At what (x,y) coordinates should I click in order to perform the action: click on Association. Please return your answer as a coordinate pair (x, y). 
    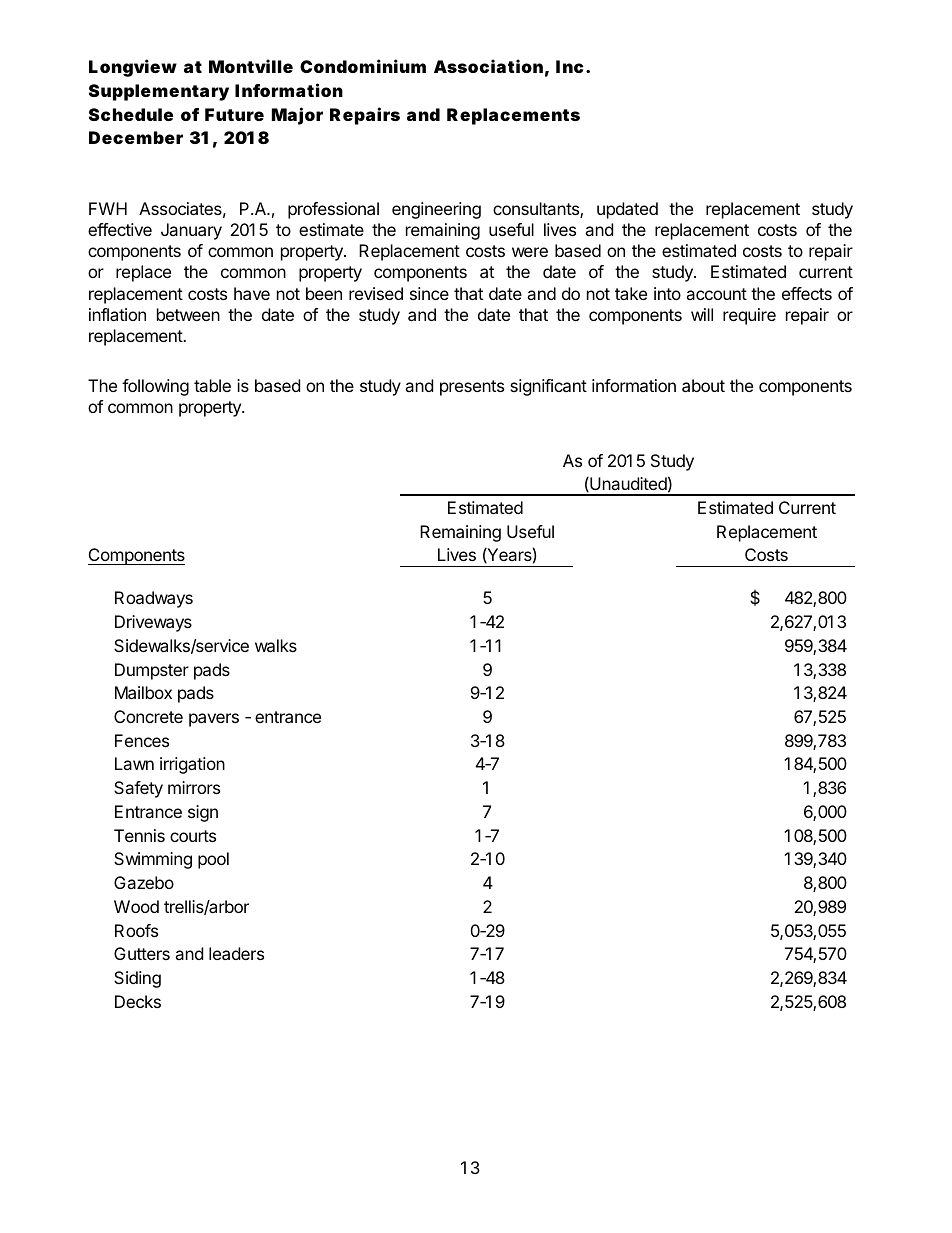
    Looking at the image, I should click on (488, 66).
